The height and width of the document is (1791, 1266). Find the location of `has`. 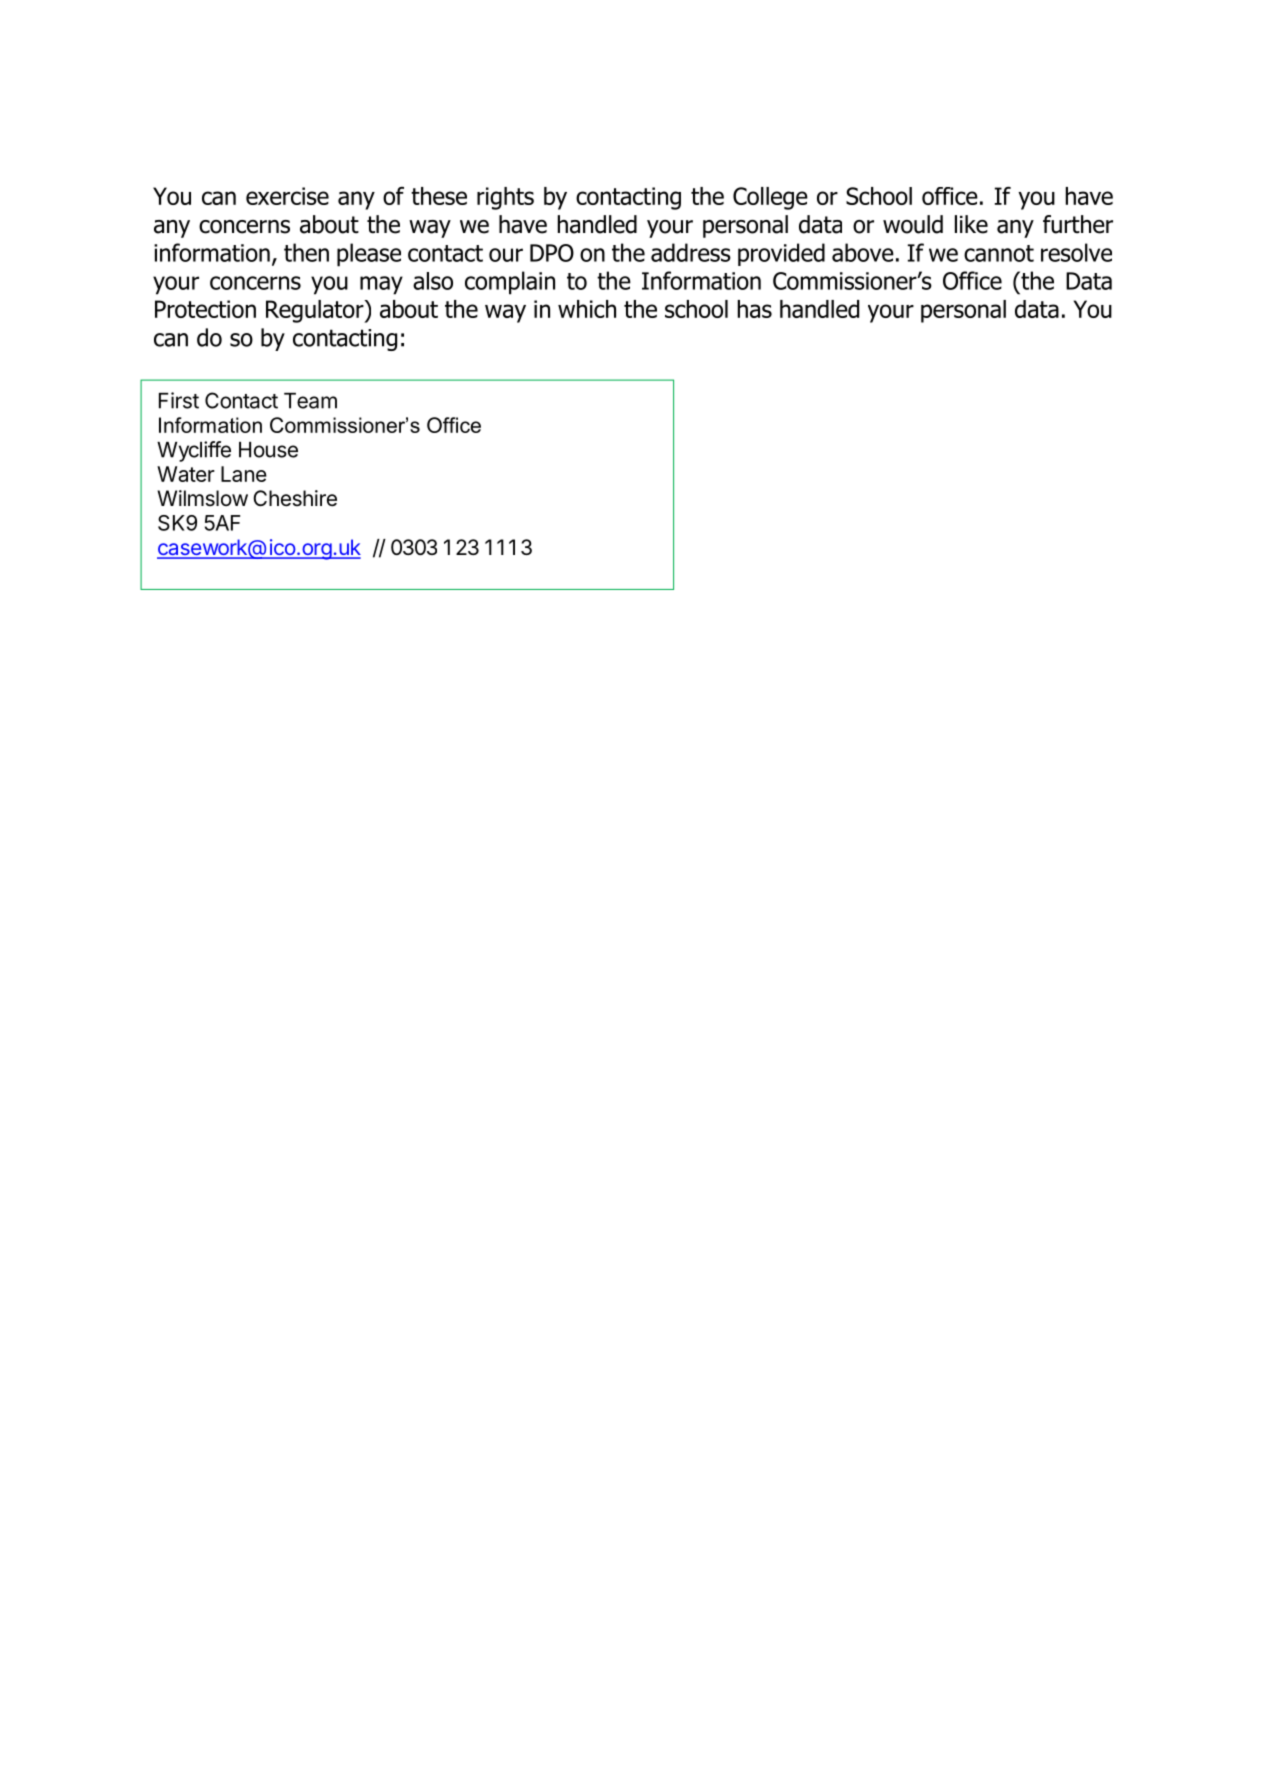

has is located at coordinates (755, 309).
